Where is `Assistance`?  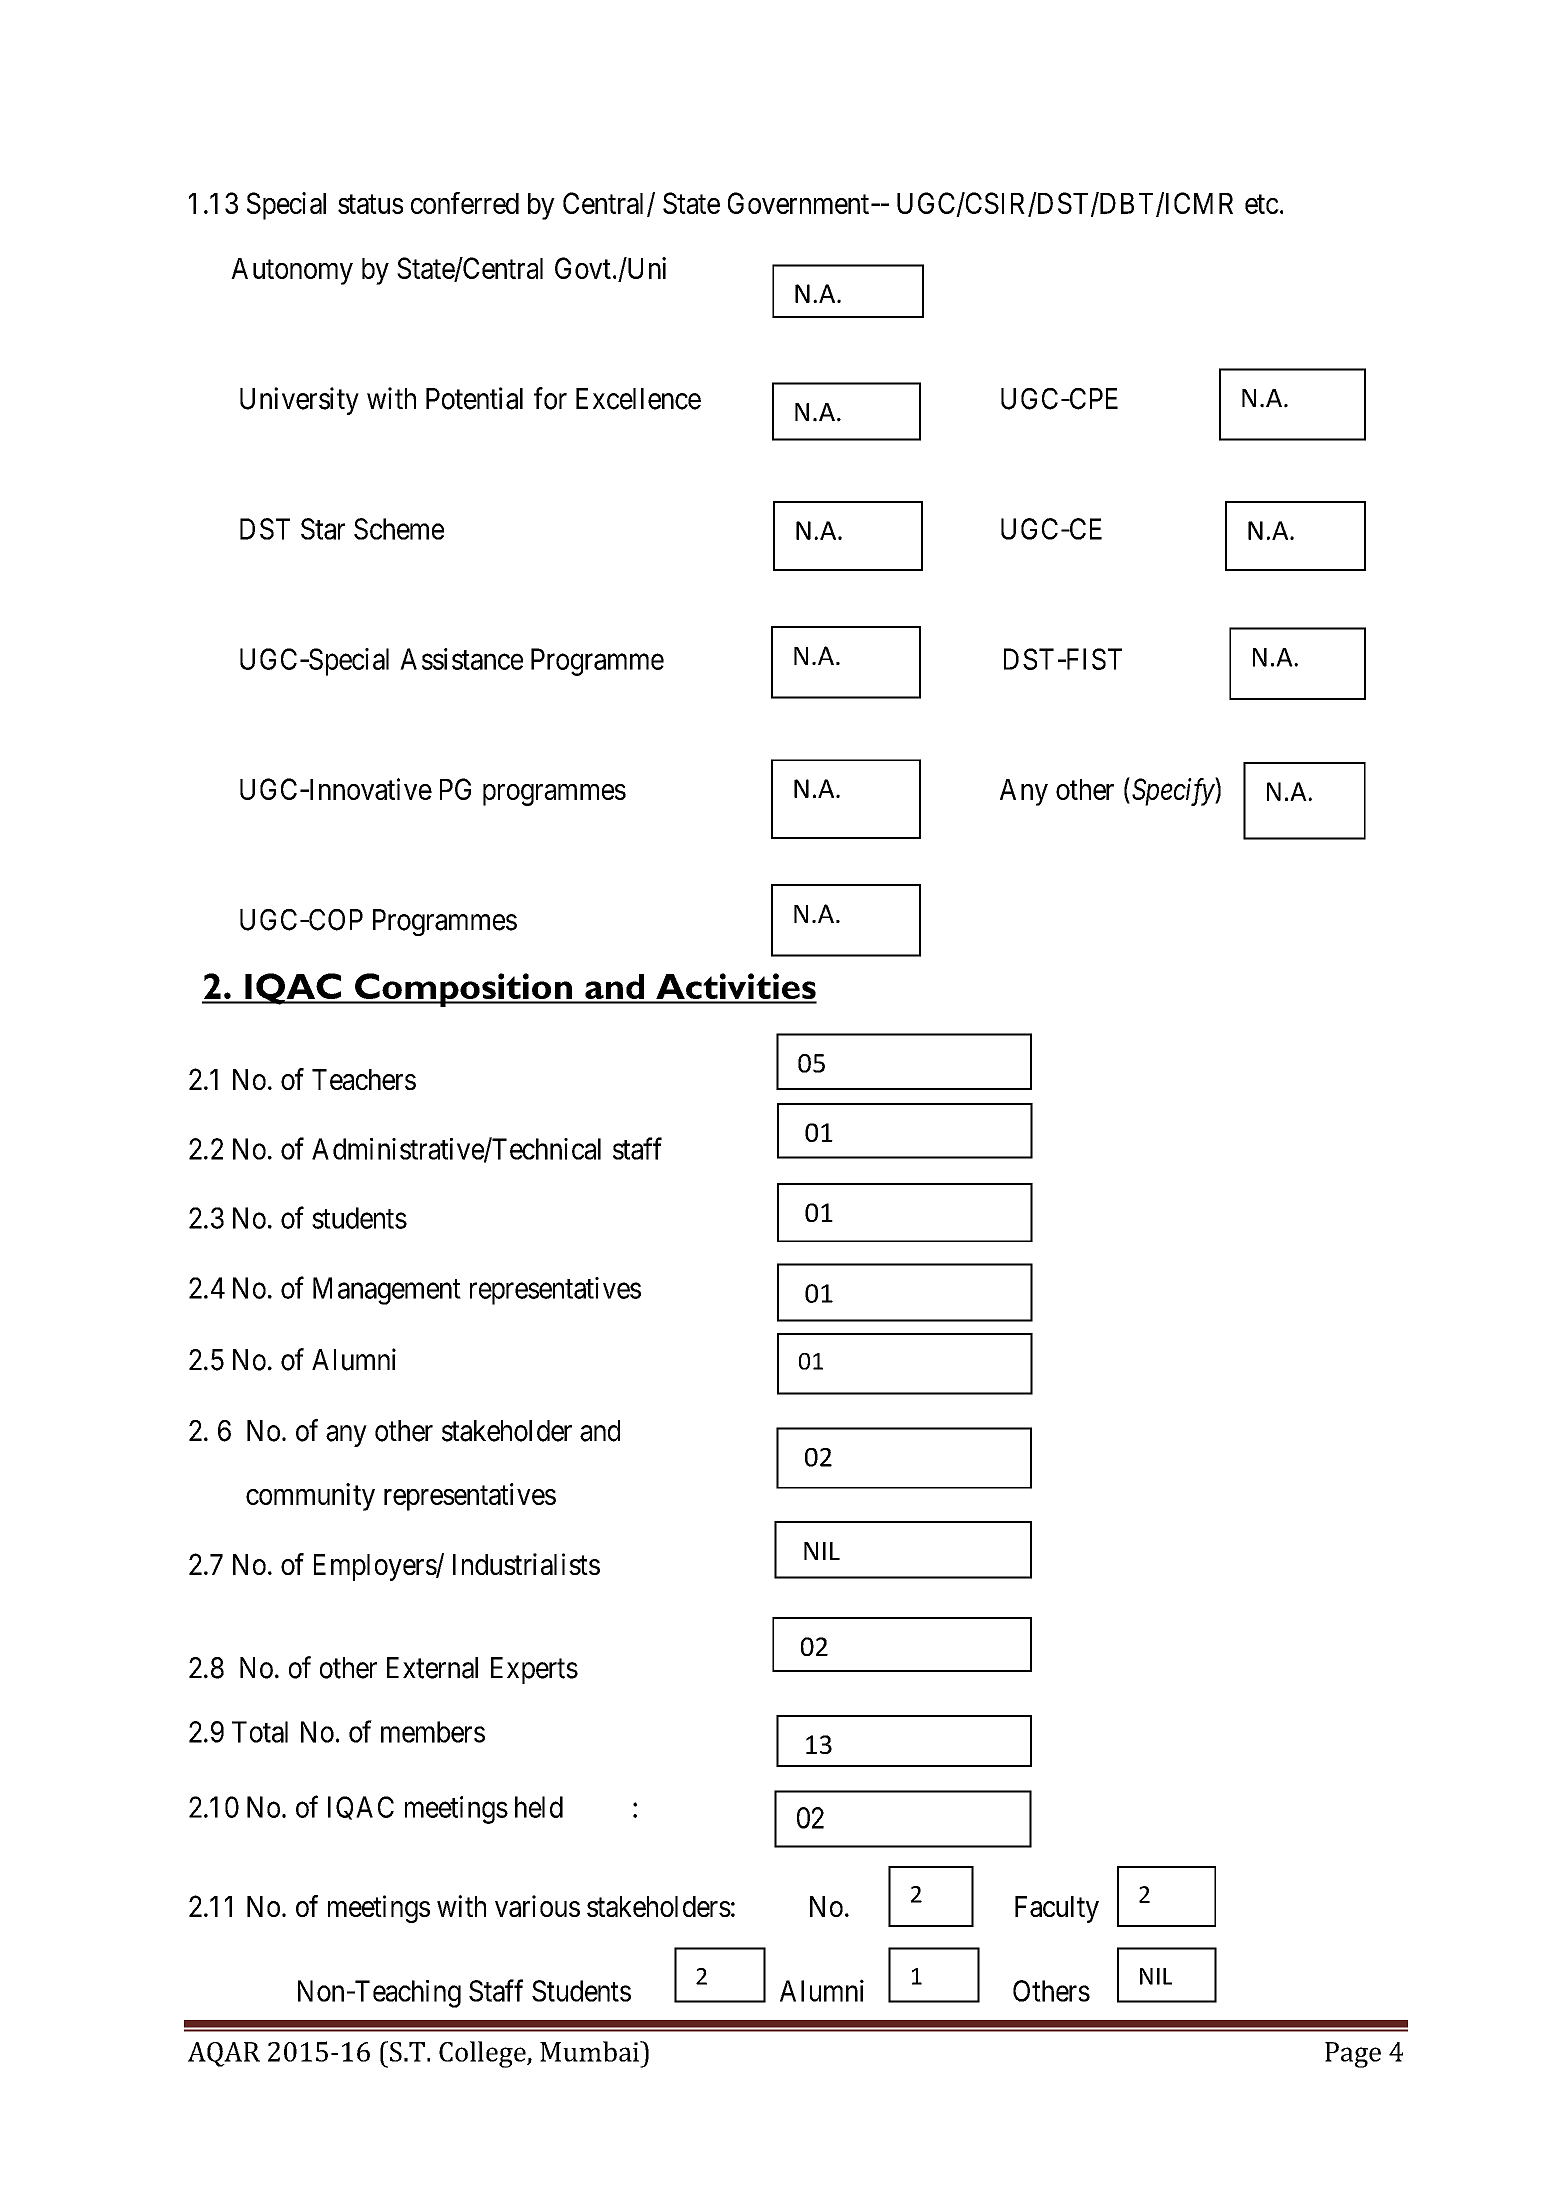 Assistance is located at coordinates (461, 659).
